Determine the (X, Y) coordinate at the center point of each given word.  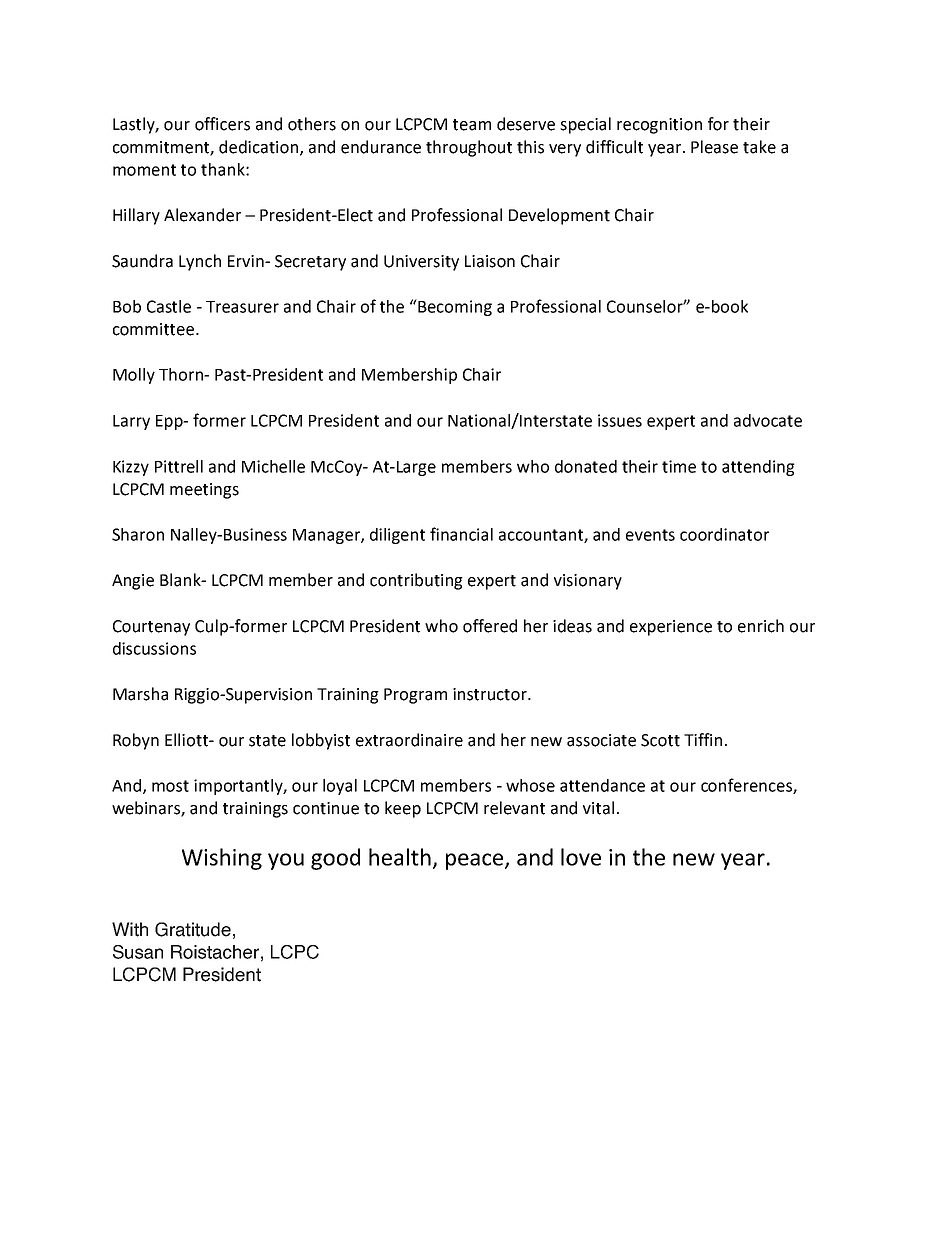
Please (714, 147)
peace (476, 861)
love (581, 857)
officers (222, 124)
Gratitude (193, 929)
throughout (469, 148)
